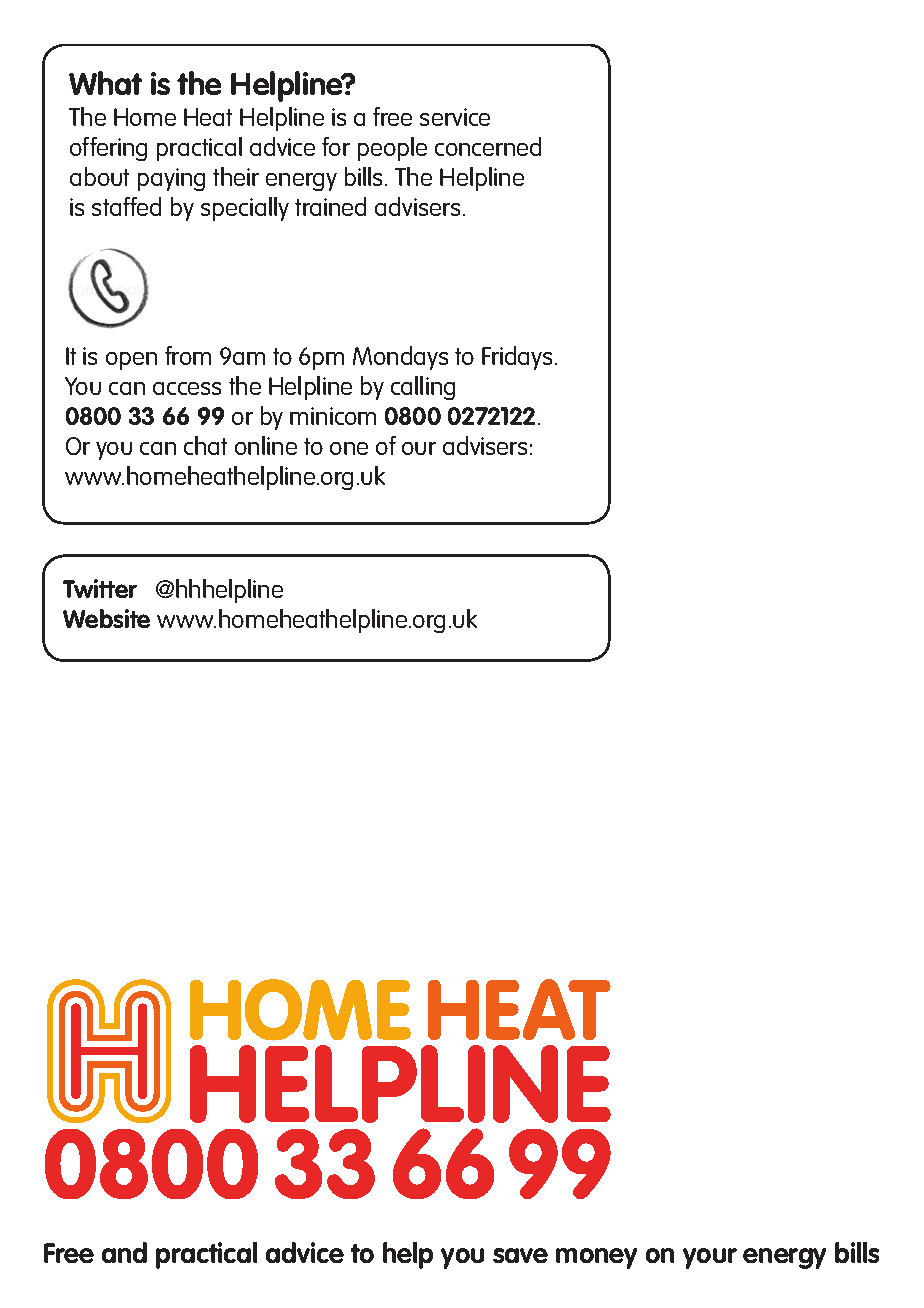  Describe the element at coordinates (488, 146) in the screenshot. I see `concerned` at that location.
